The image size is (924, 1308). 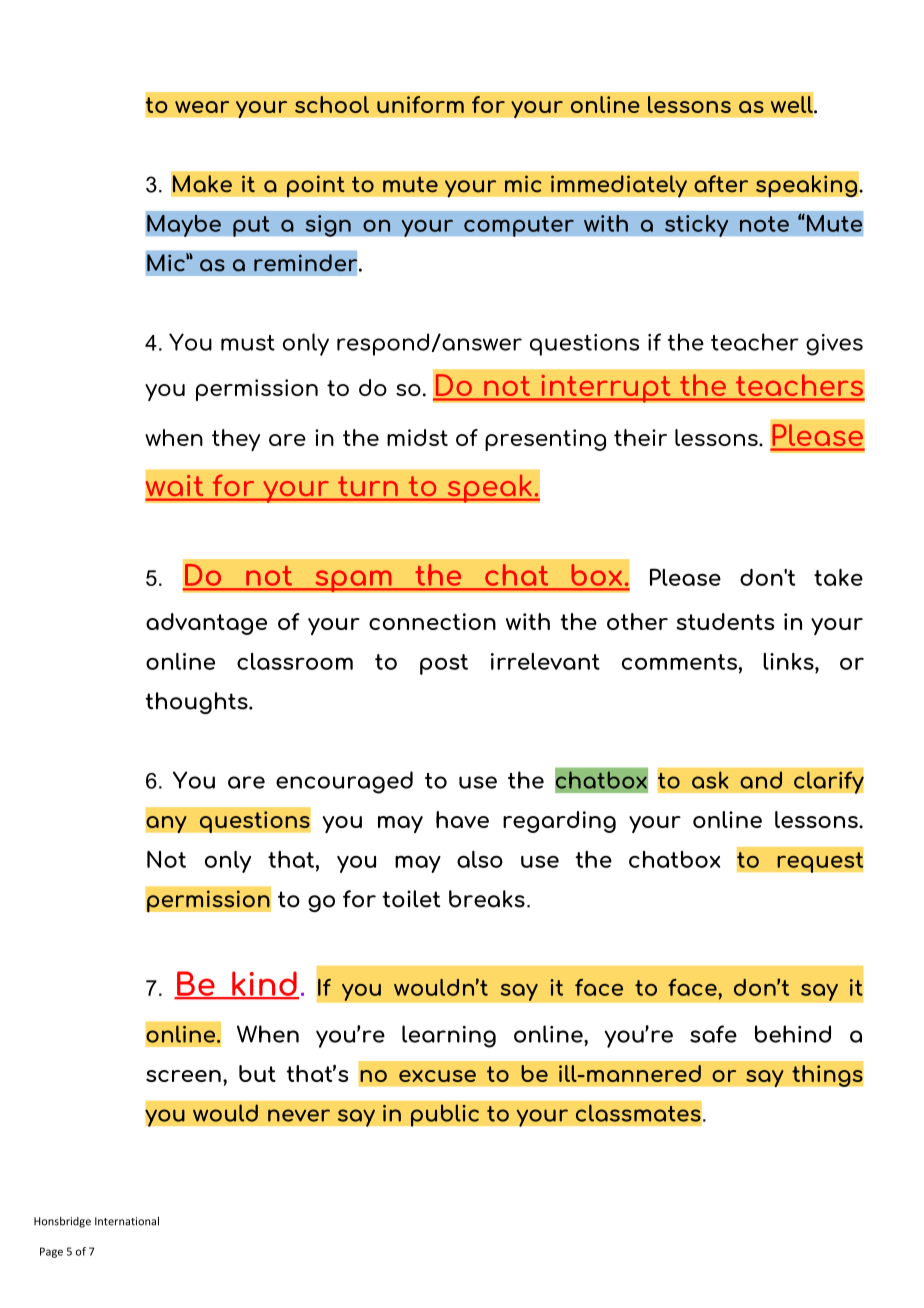 What do you see at coordinates (713, 1034) in the screenshot?
I see `safe` at bounding box center [713, 1034].
